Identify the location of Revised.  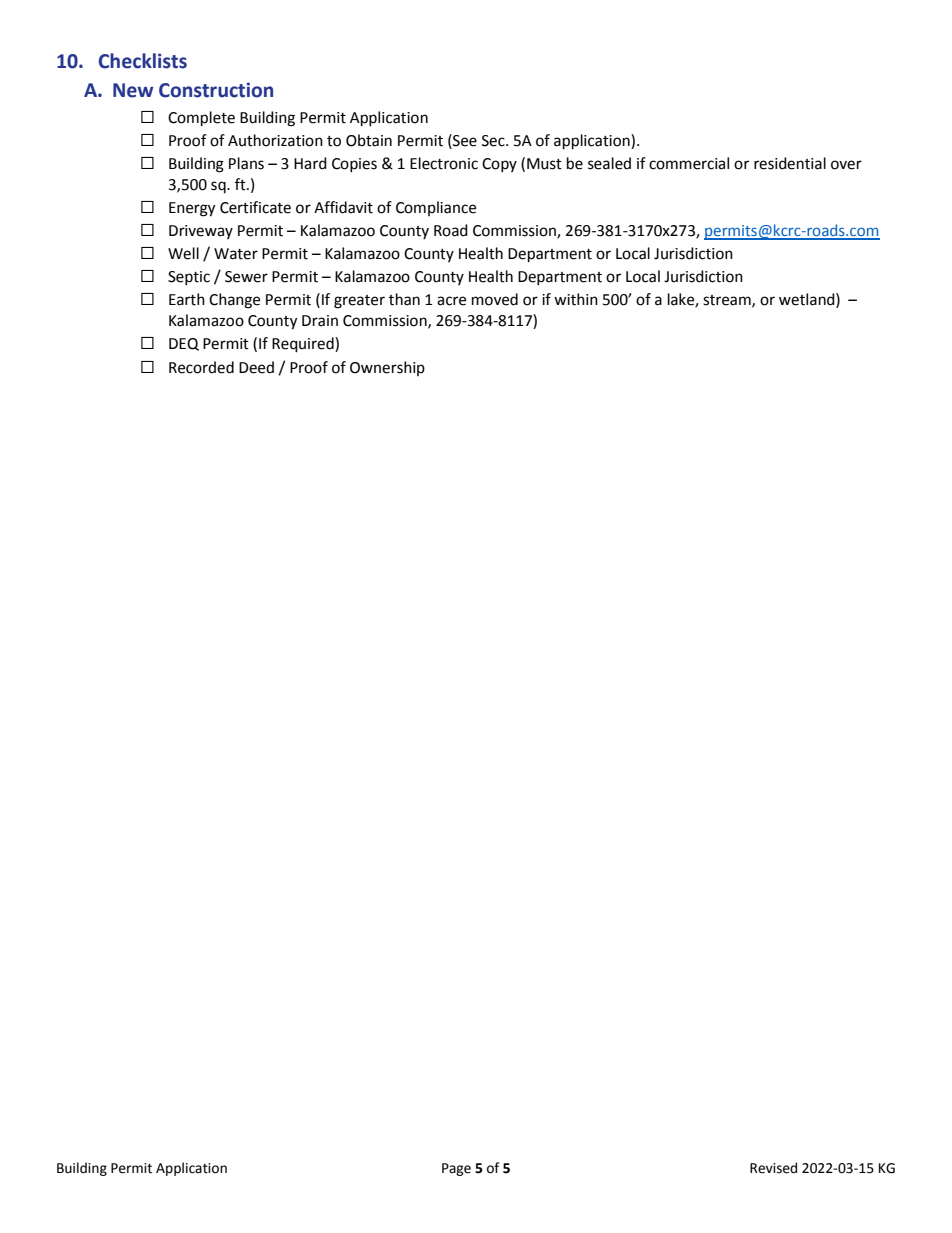
(773, 1168).
